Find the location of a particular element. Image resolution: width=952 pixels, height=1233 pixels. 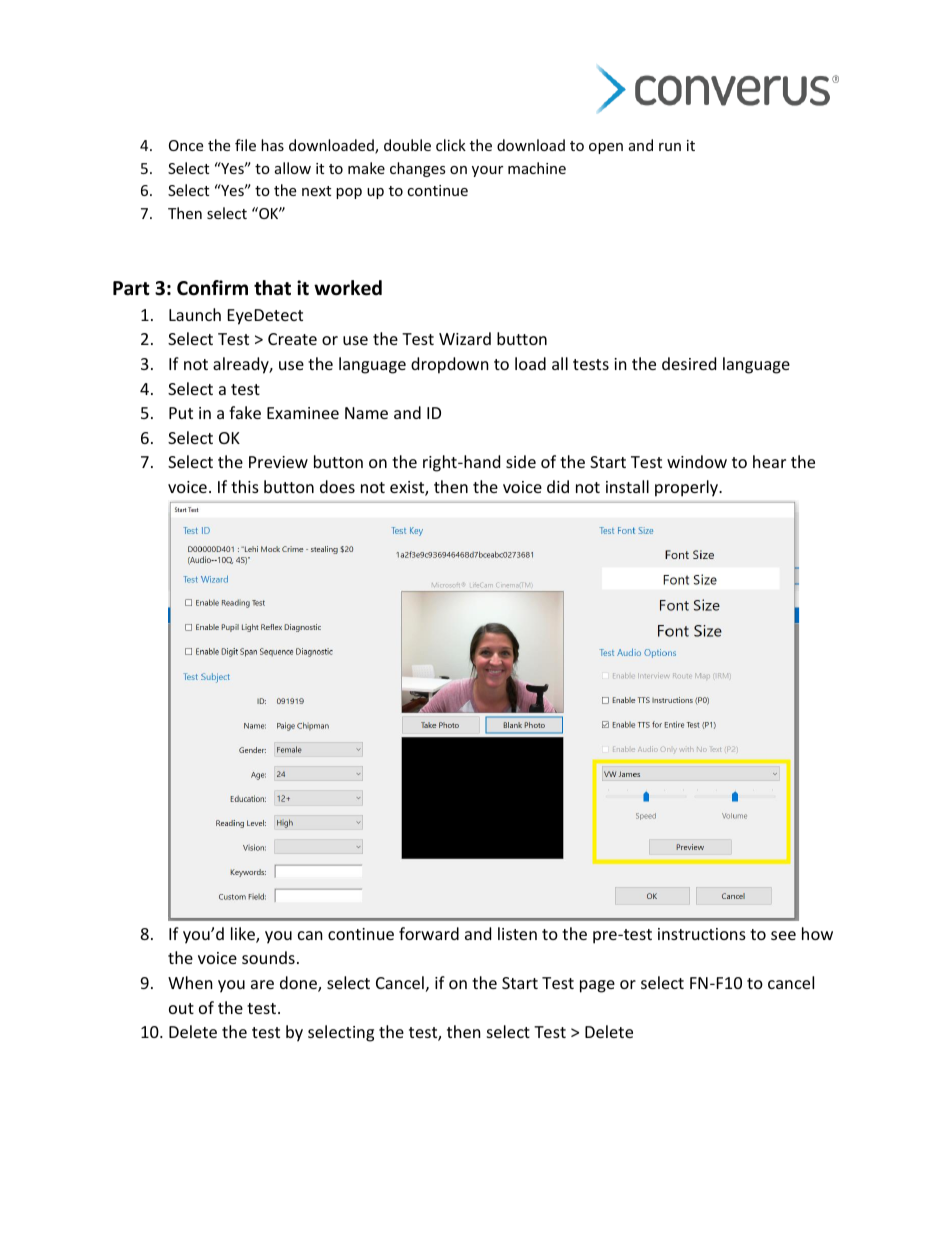

Once is located at coordinates (186, 145).
